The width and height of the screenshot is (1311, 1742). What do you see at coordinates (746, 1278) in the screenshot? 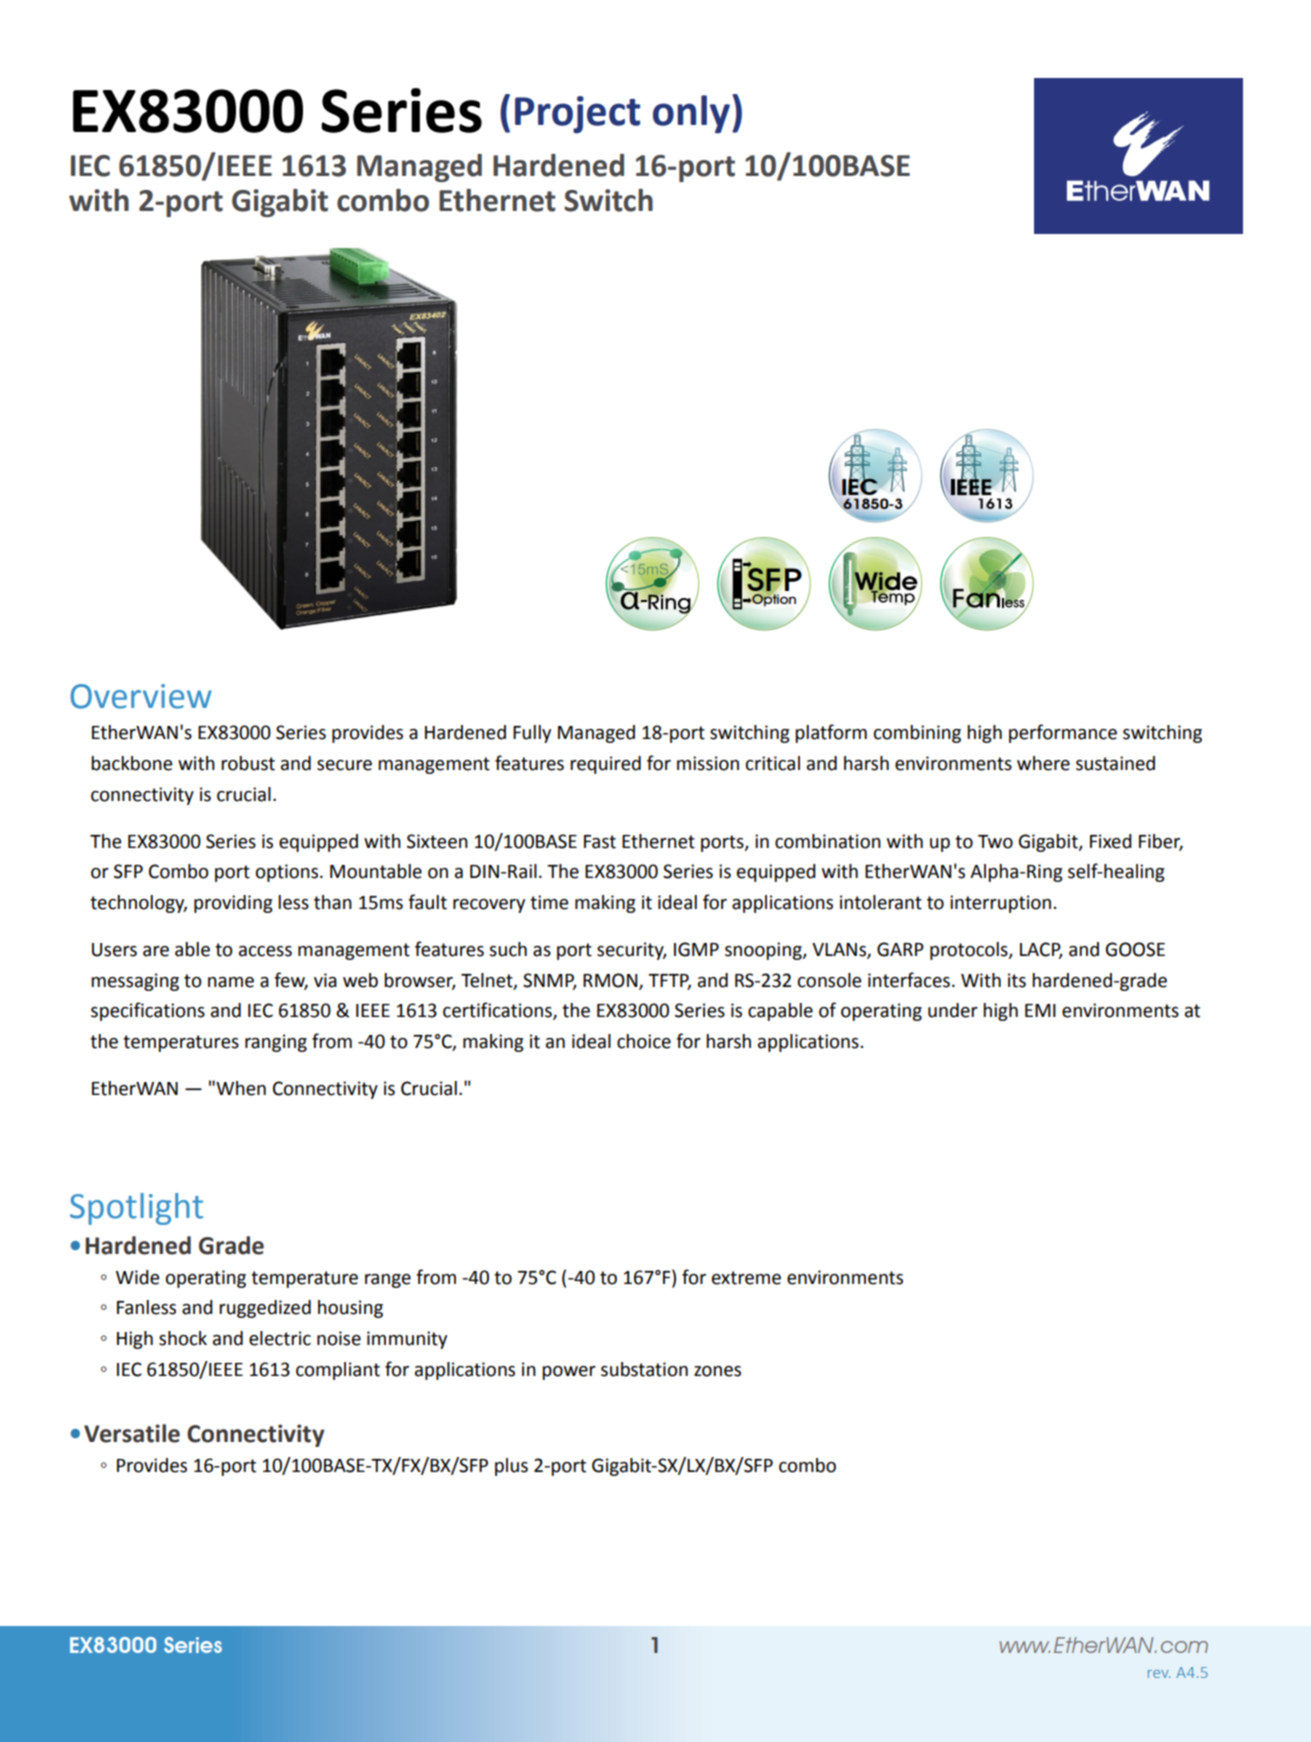
I see `extreme` at bounding box center [746, 1278].
